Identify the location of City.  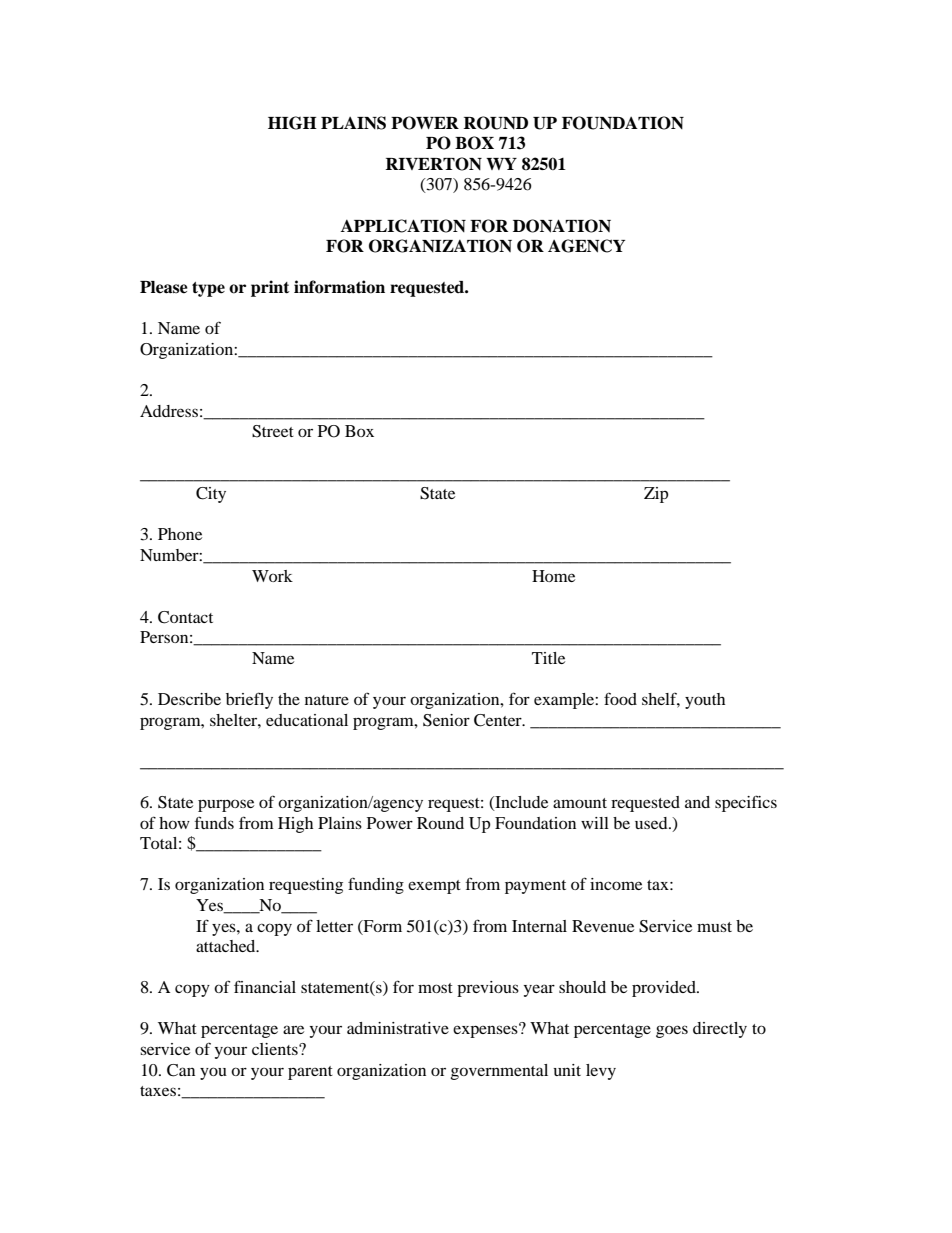
(211, 495).
